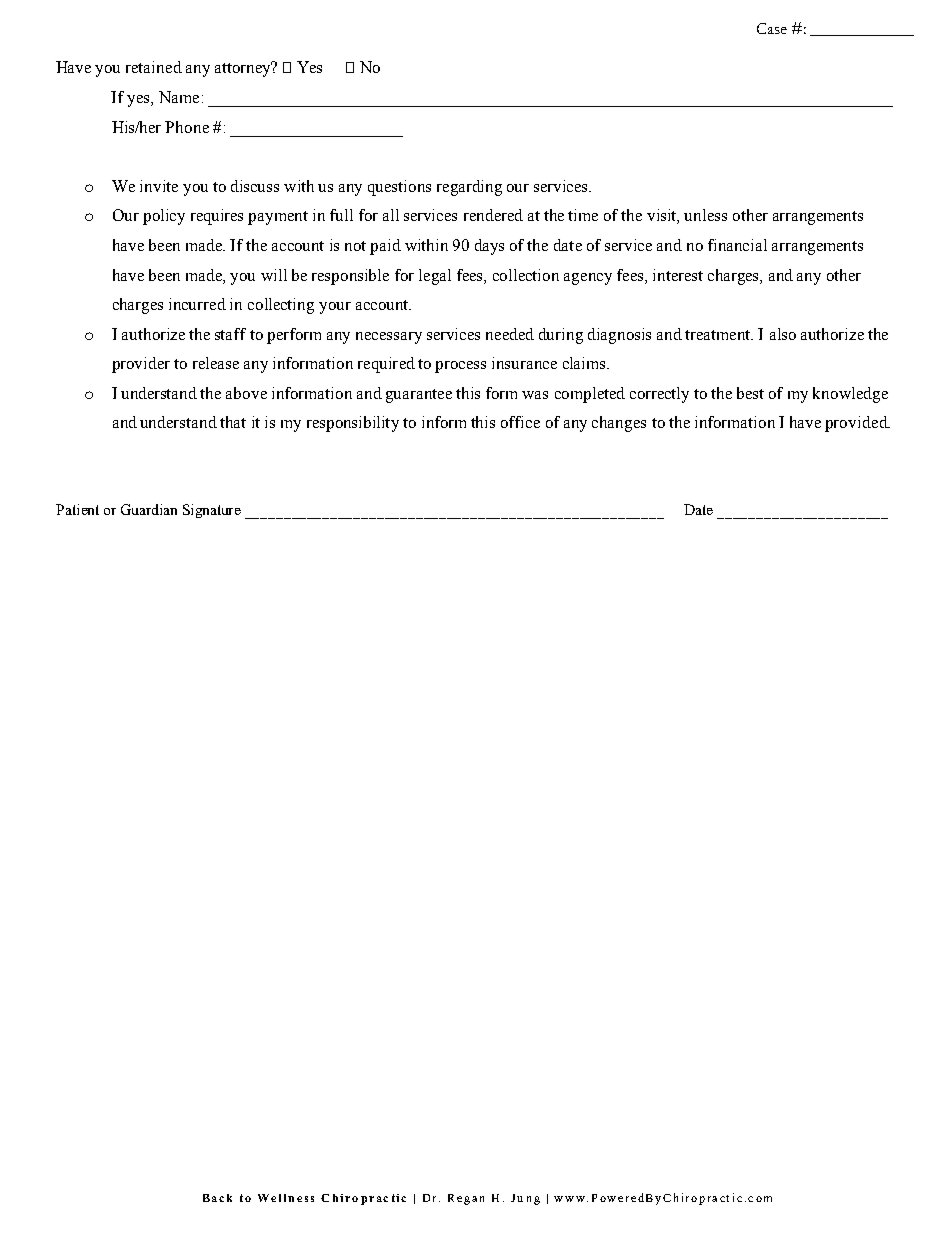  Describe the element at coordinates (460, 367) in the document. I see `process` at that location.
